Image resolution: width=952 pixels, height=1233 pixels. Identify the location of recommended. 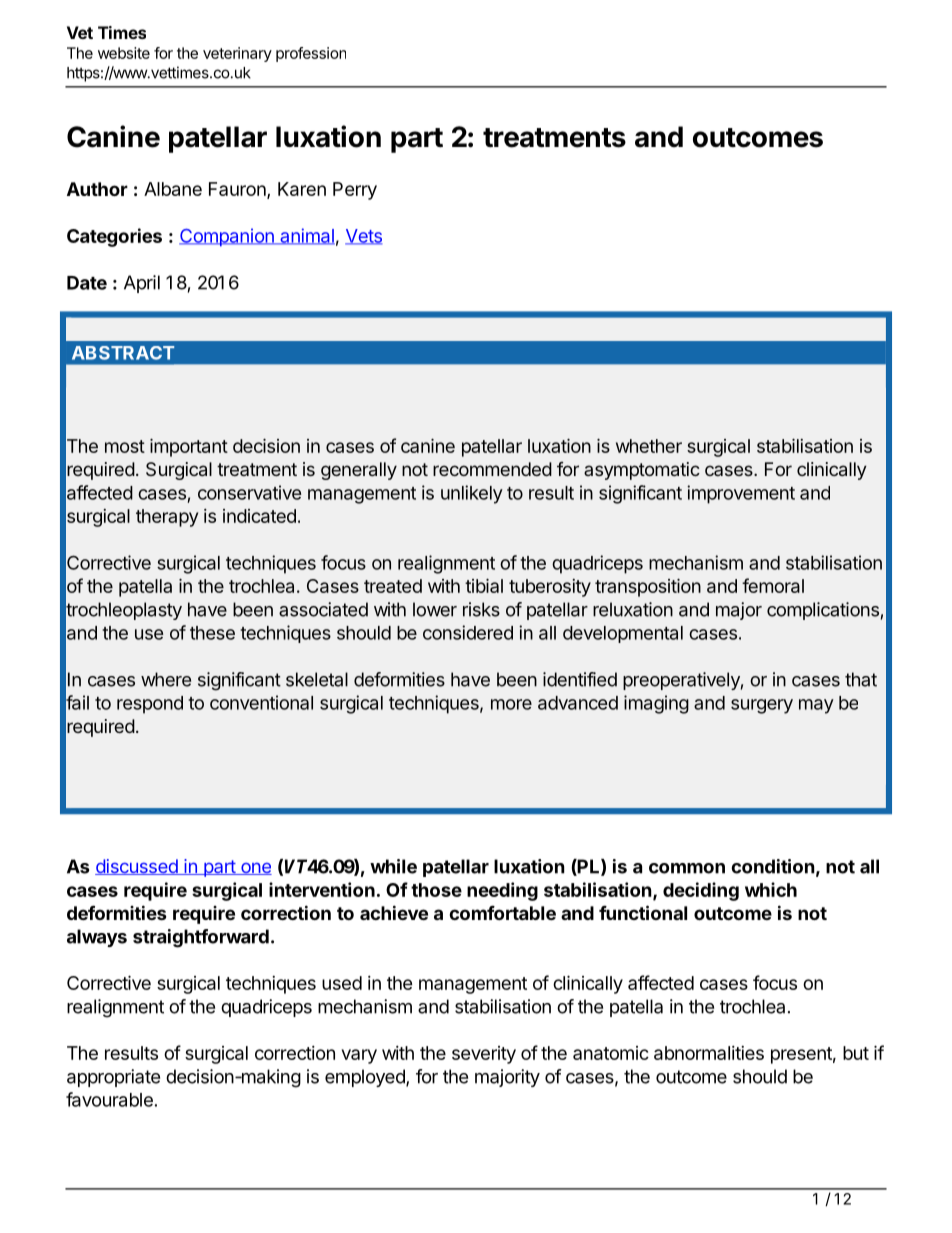
(492, 469).
